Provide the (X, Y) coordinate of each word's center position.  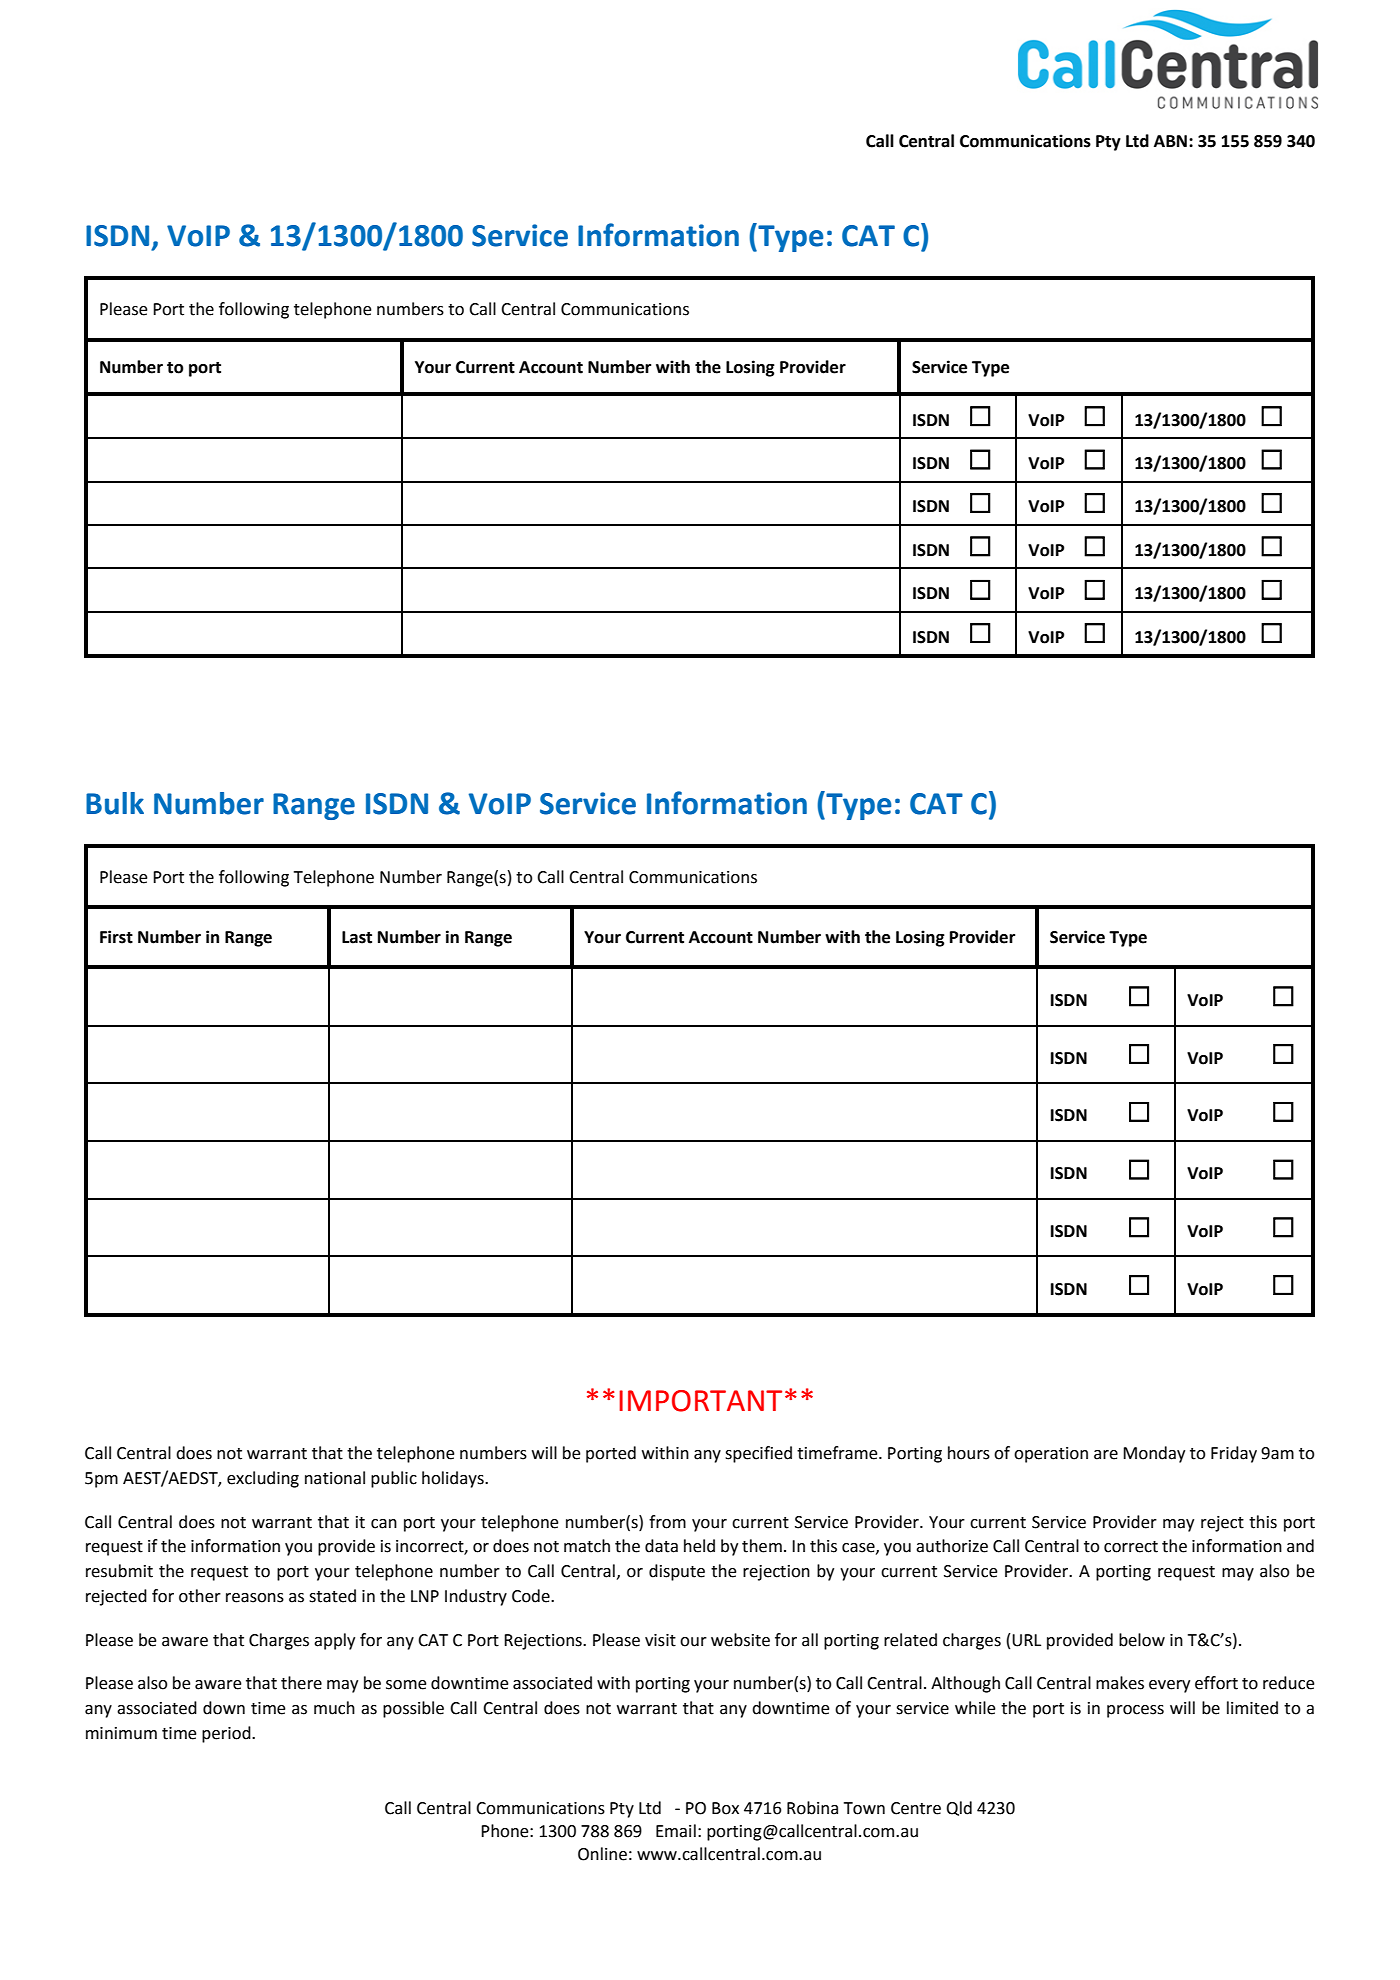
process (1135, 1711)
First (116, 937)
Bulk (115, 803)
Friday (1234, 1454)
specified (758, 1454)
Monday (1154, 1454)
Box (725, 1808)
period (227, 1734)
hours (969, 1453)
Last (357, 937)
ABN (1170, 141)
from (667, 1522)
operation (1051, 1455)
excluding (263, 1479)
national (335, 1478)
